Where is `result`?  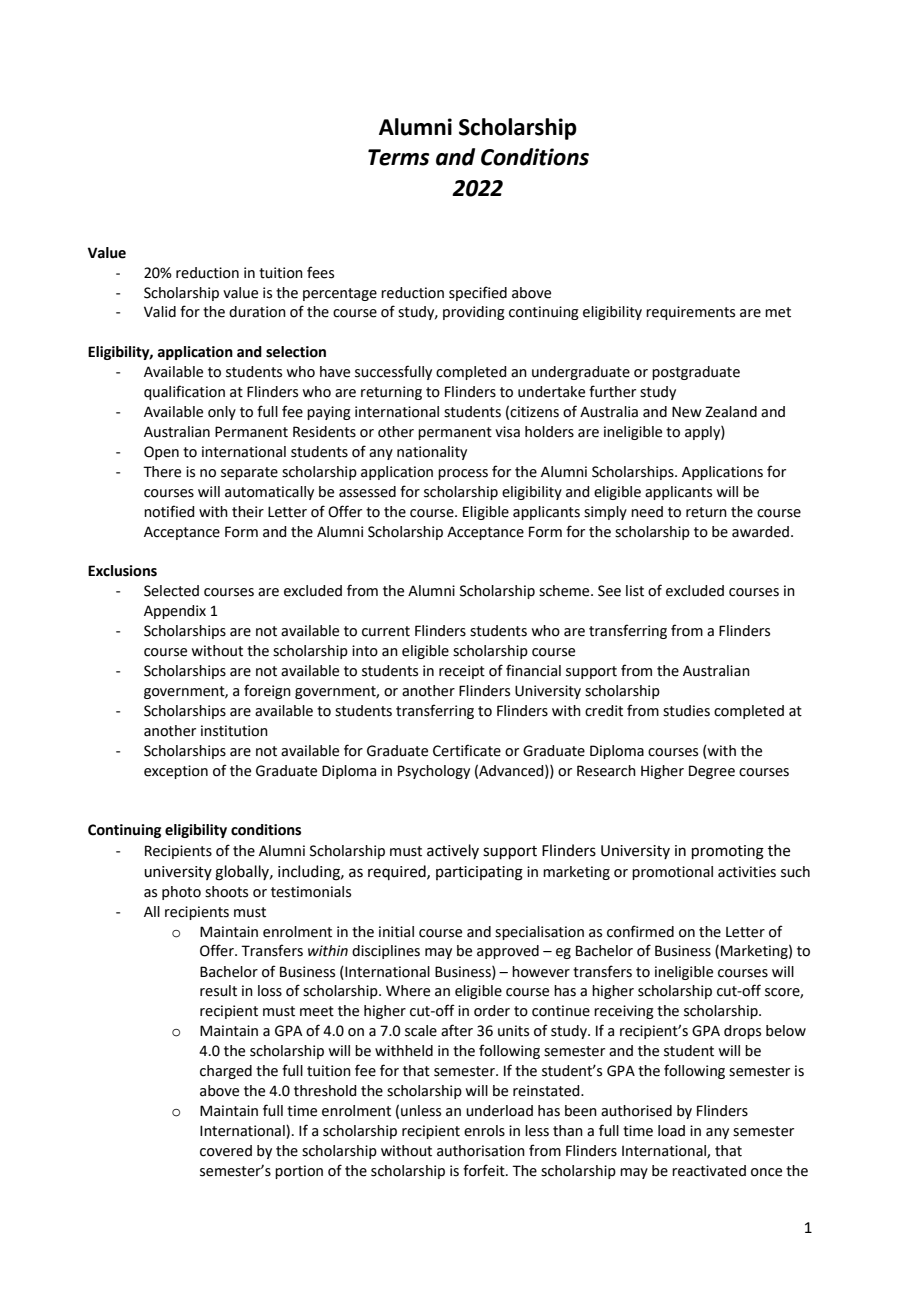
result is located at coordinates (218, 991).
